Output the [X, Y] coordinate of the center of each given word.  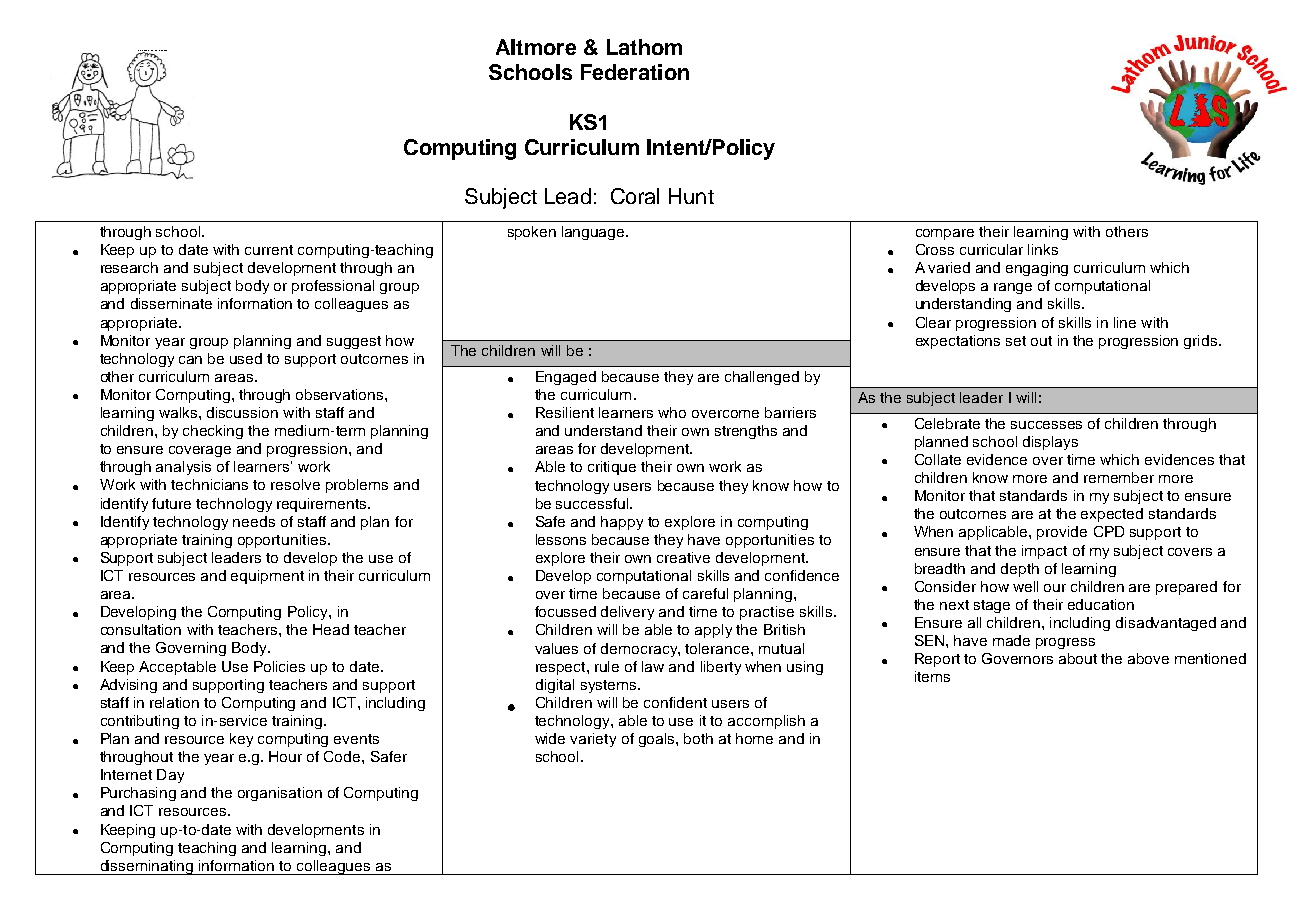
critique [612, 468]
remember [1119, 477]
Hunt [691, 196]
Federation [635, 72]
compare [945, 234]
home [754, 738]
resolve [295, 484]
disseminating [147, 867]
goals [658, 740]
